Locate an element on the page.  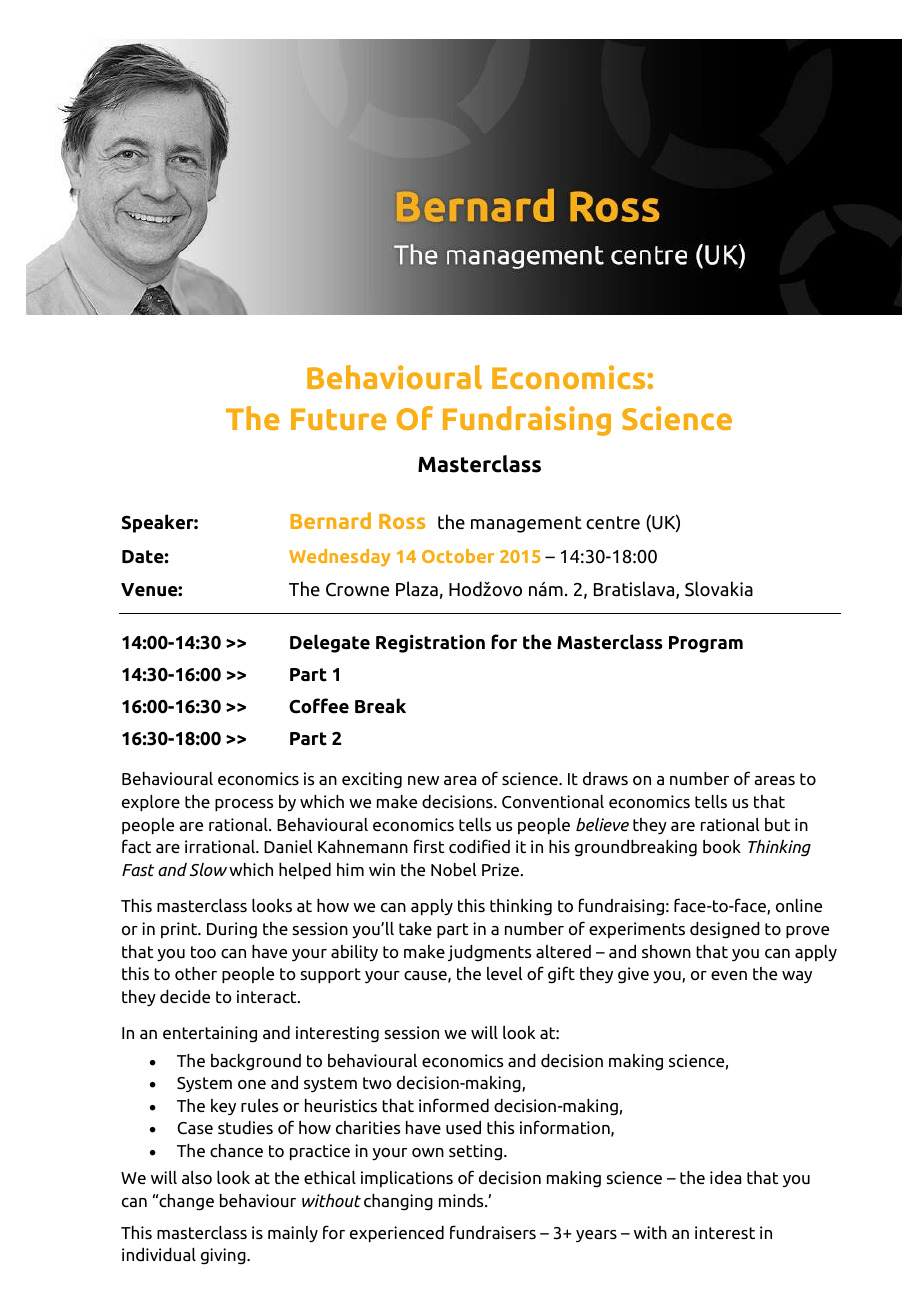
codified is located at coordinates (479, 846).
